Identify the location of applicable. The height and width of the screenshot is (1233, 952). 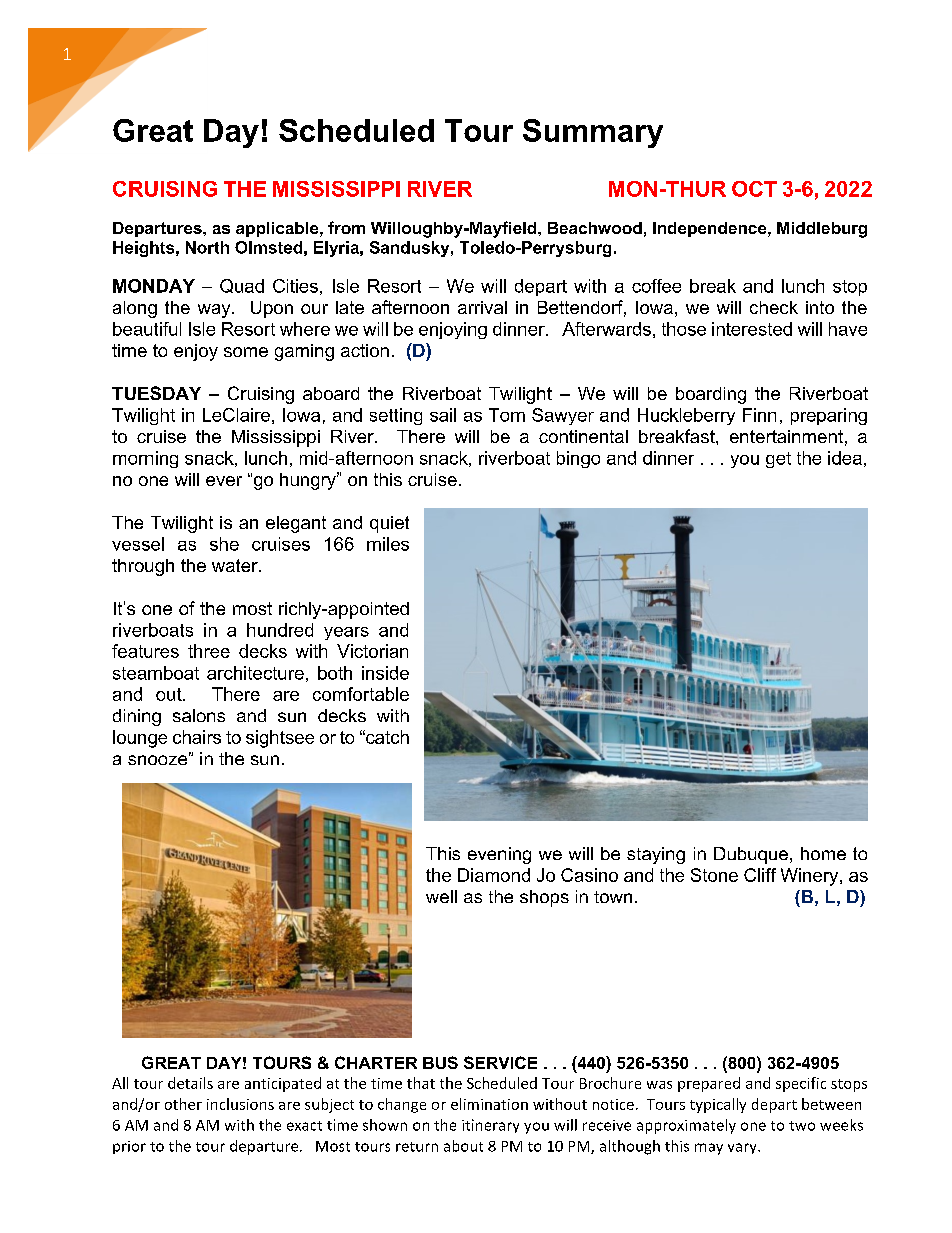
(278, 229).
